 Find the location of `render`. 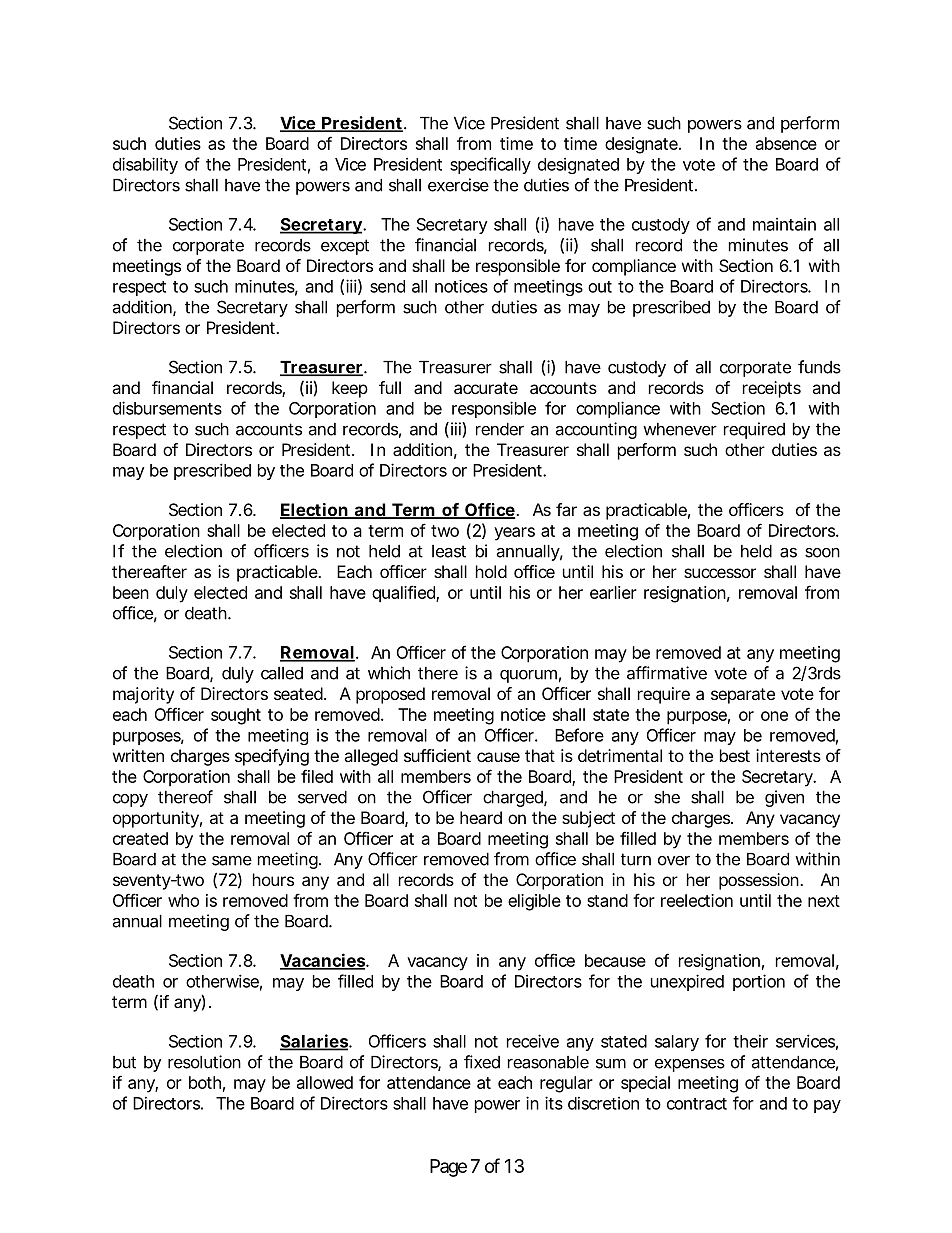

render is located at coordinates (500, 429).
